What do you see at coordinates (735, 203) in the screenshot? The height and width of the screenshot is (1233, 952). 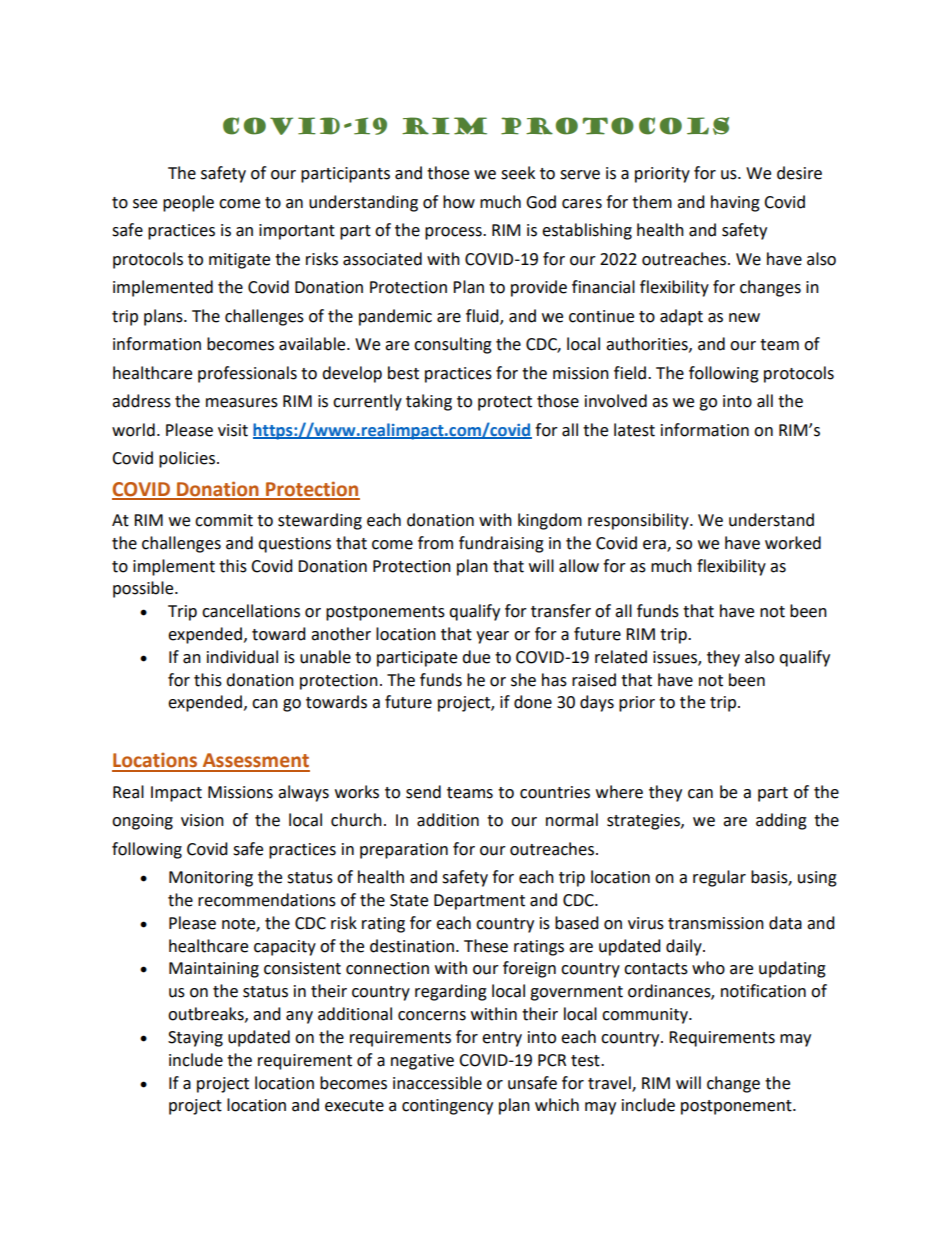 I see `having` at bounding box center [735, 203].
